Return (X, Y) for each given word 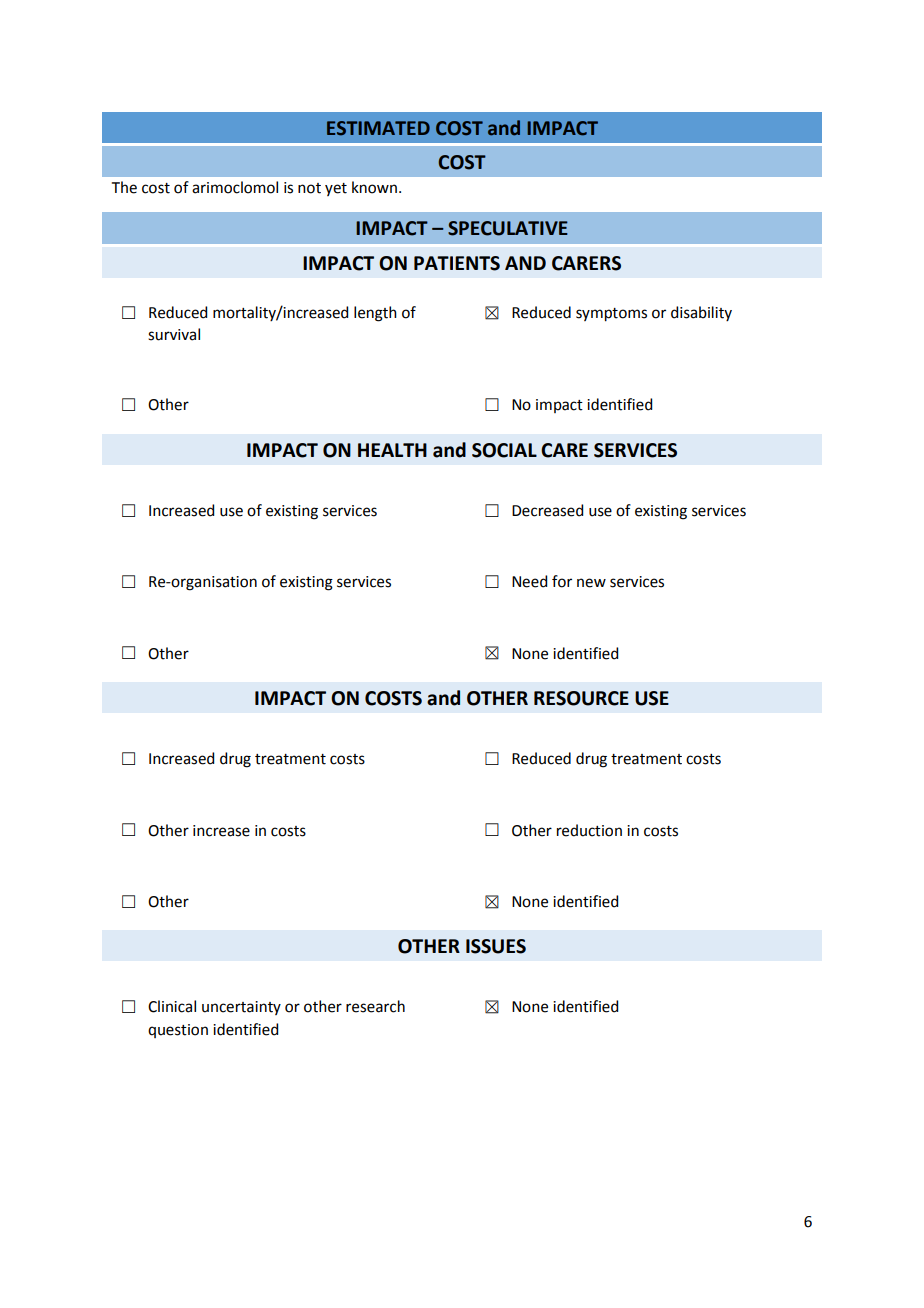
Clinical (172, 1006)
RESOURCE (581, 698)
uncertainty (241, 1008)
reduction (589, 830)
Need (529, 581)
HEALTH (392, 450)
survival (174, 334)
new (591, 583)
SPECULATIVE (508, 228)
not (309, 188)
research (375, 1006)
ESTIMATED (378, 128)
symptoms (611, 315)
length (375, 314)
